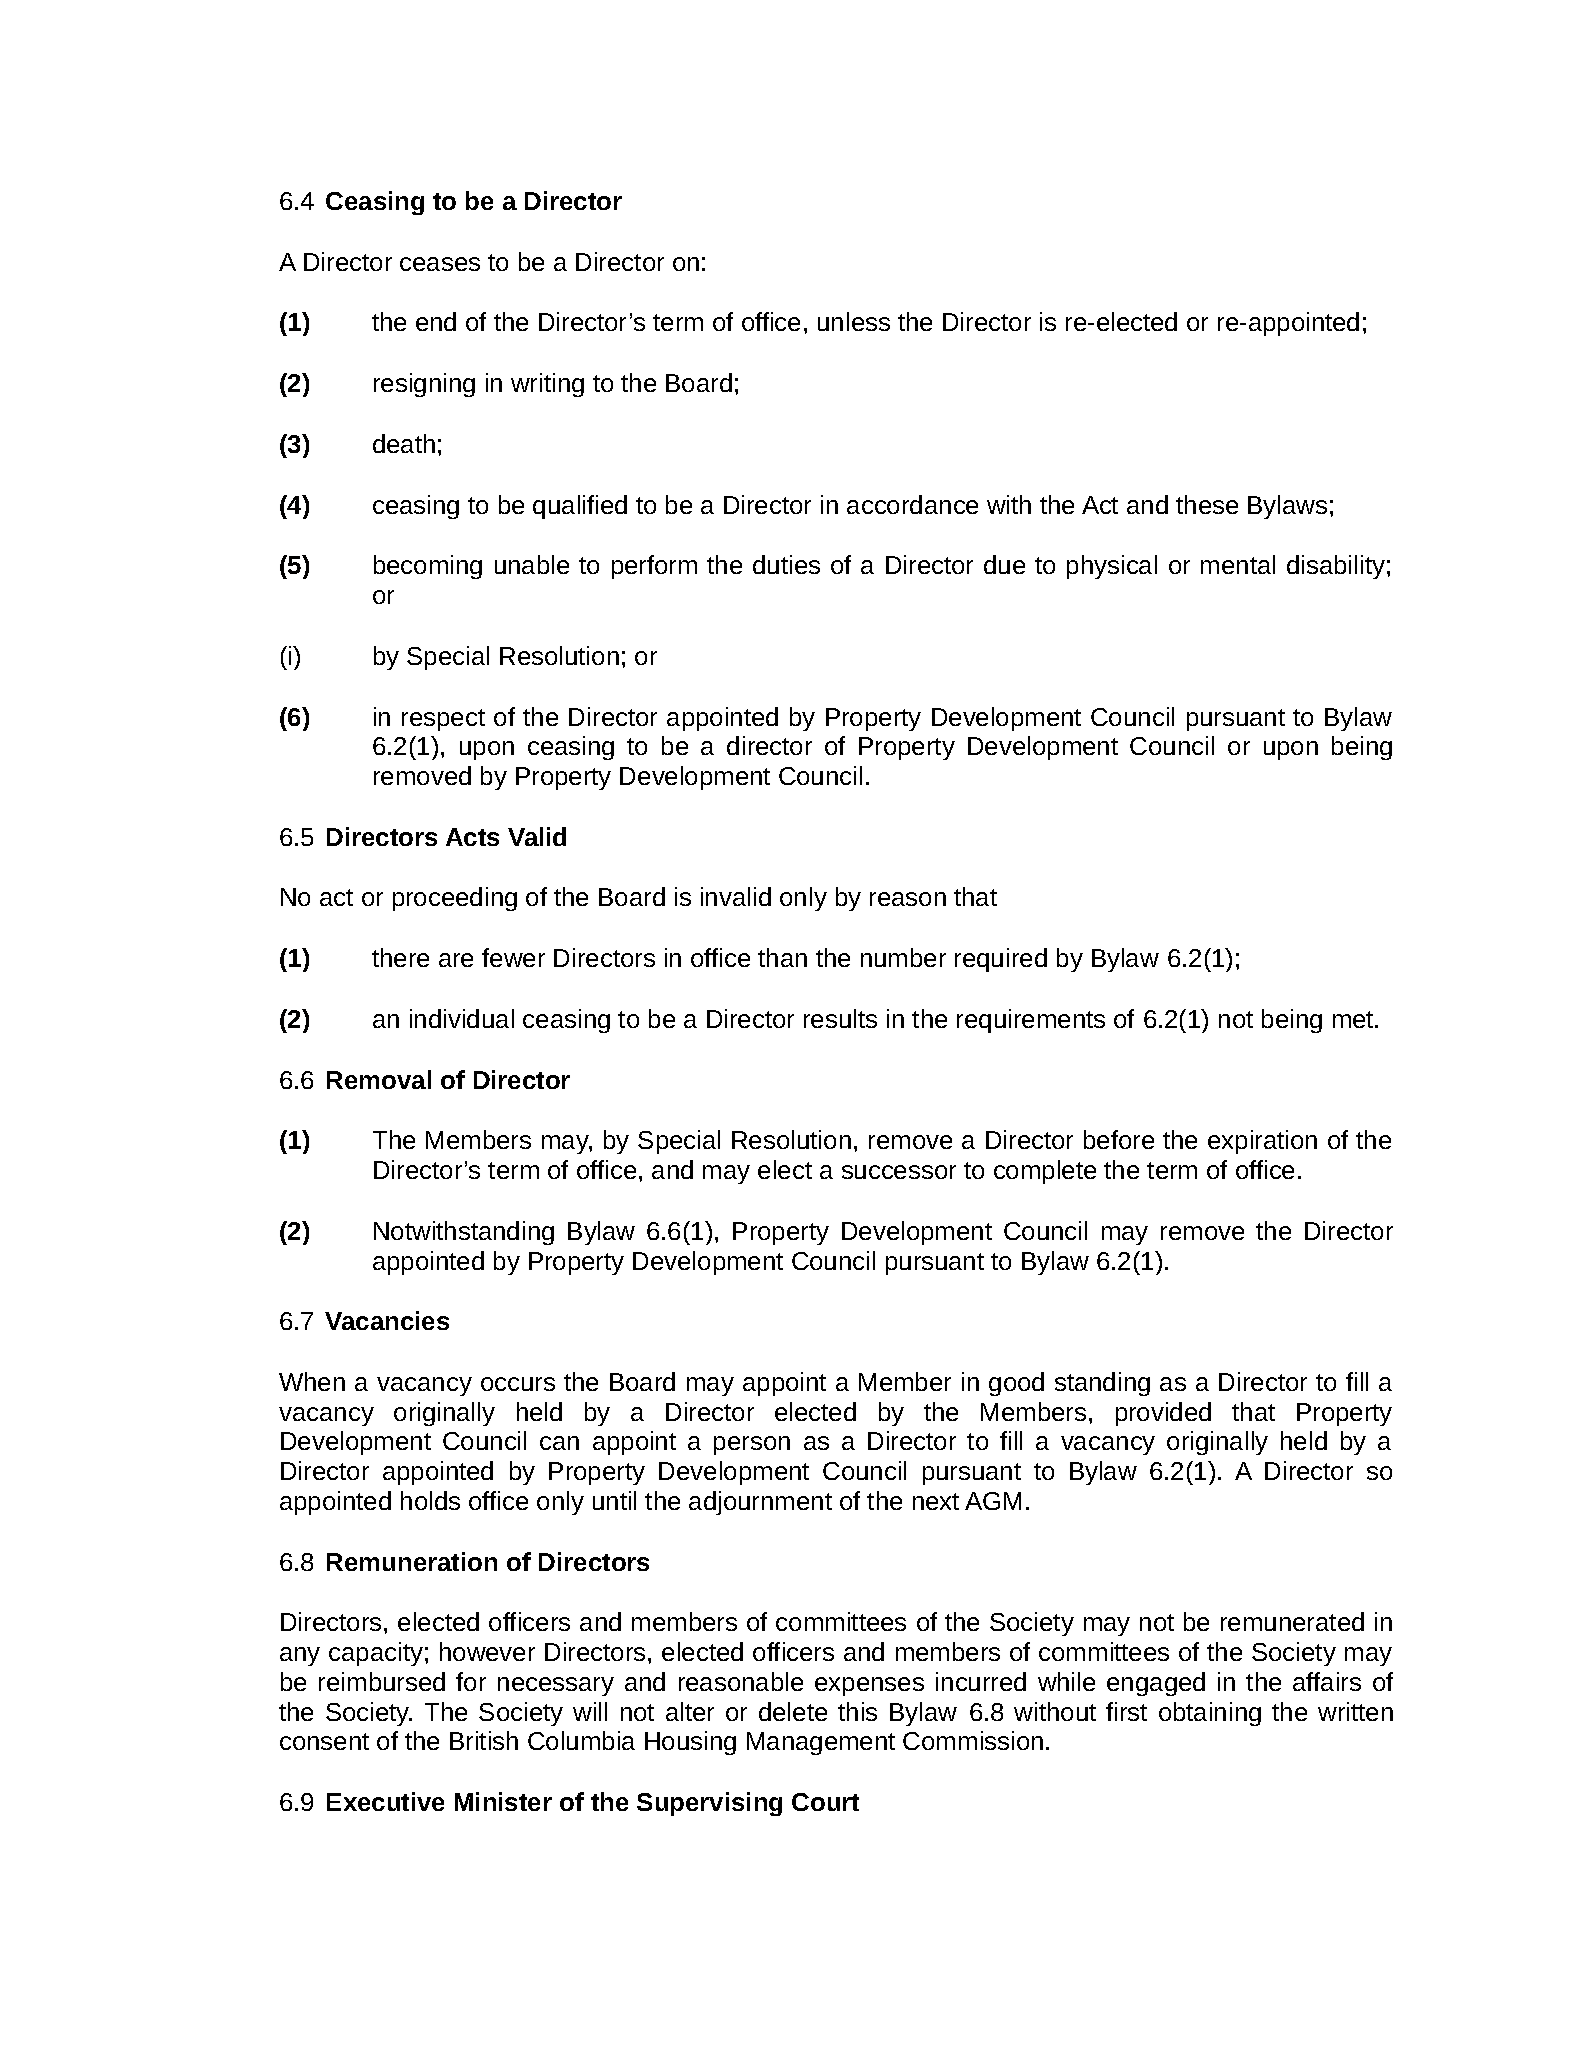  I want to click on end, so click(436, 321).
